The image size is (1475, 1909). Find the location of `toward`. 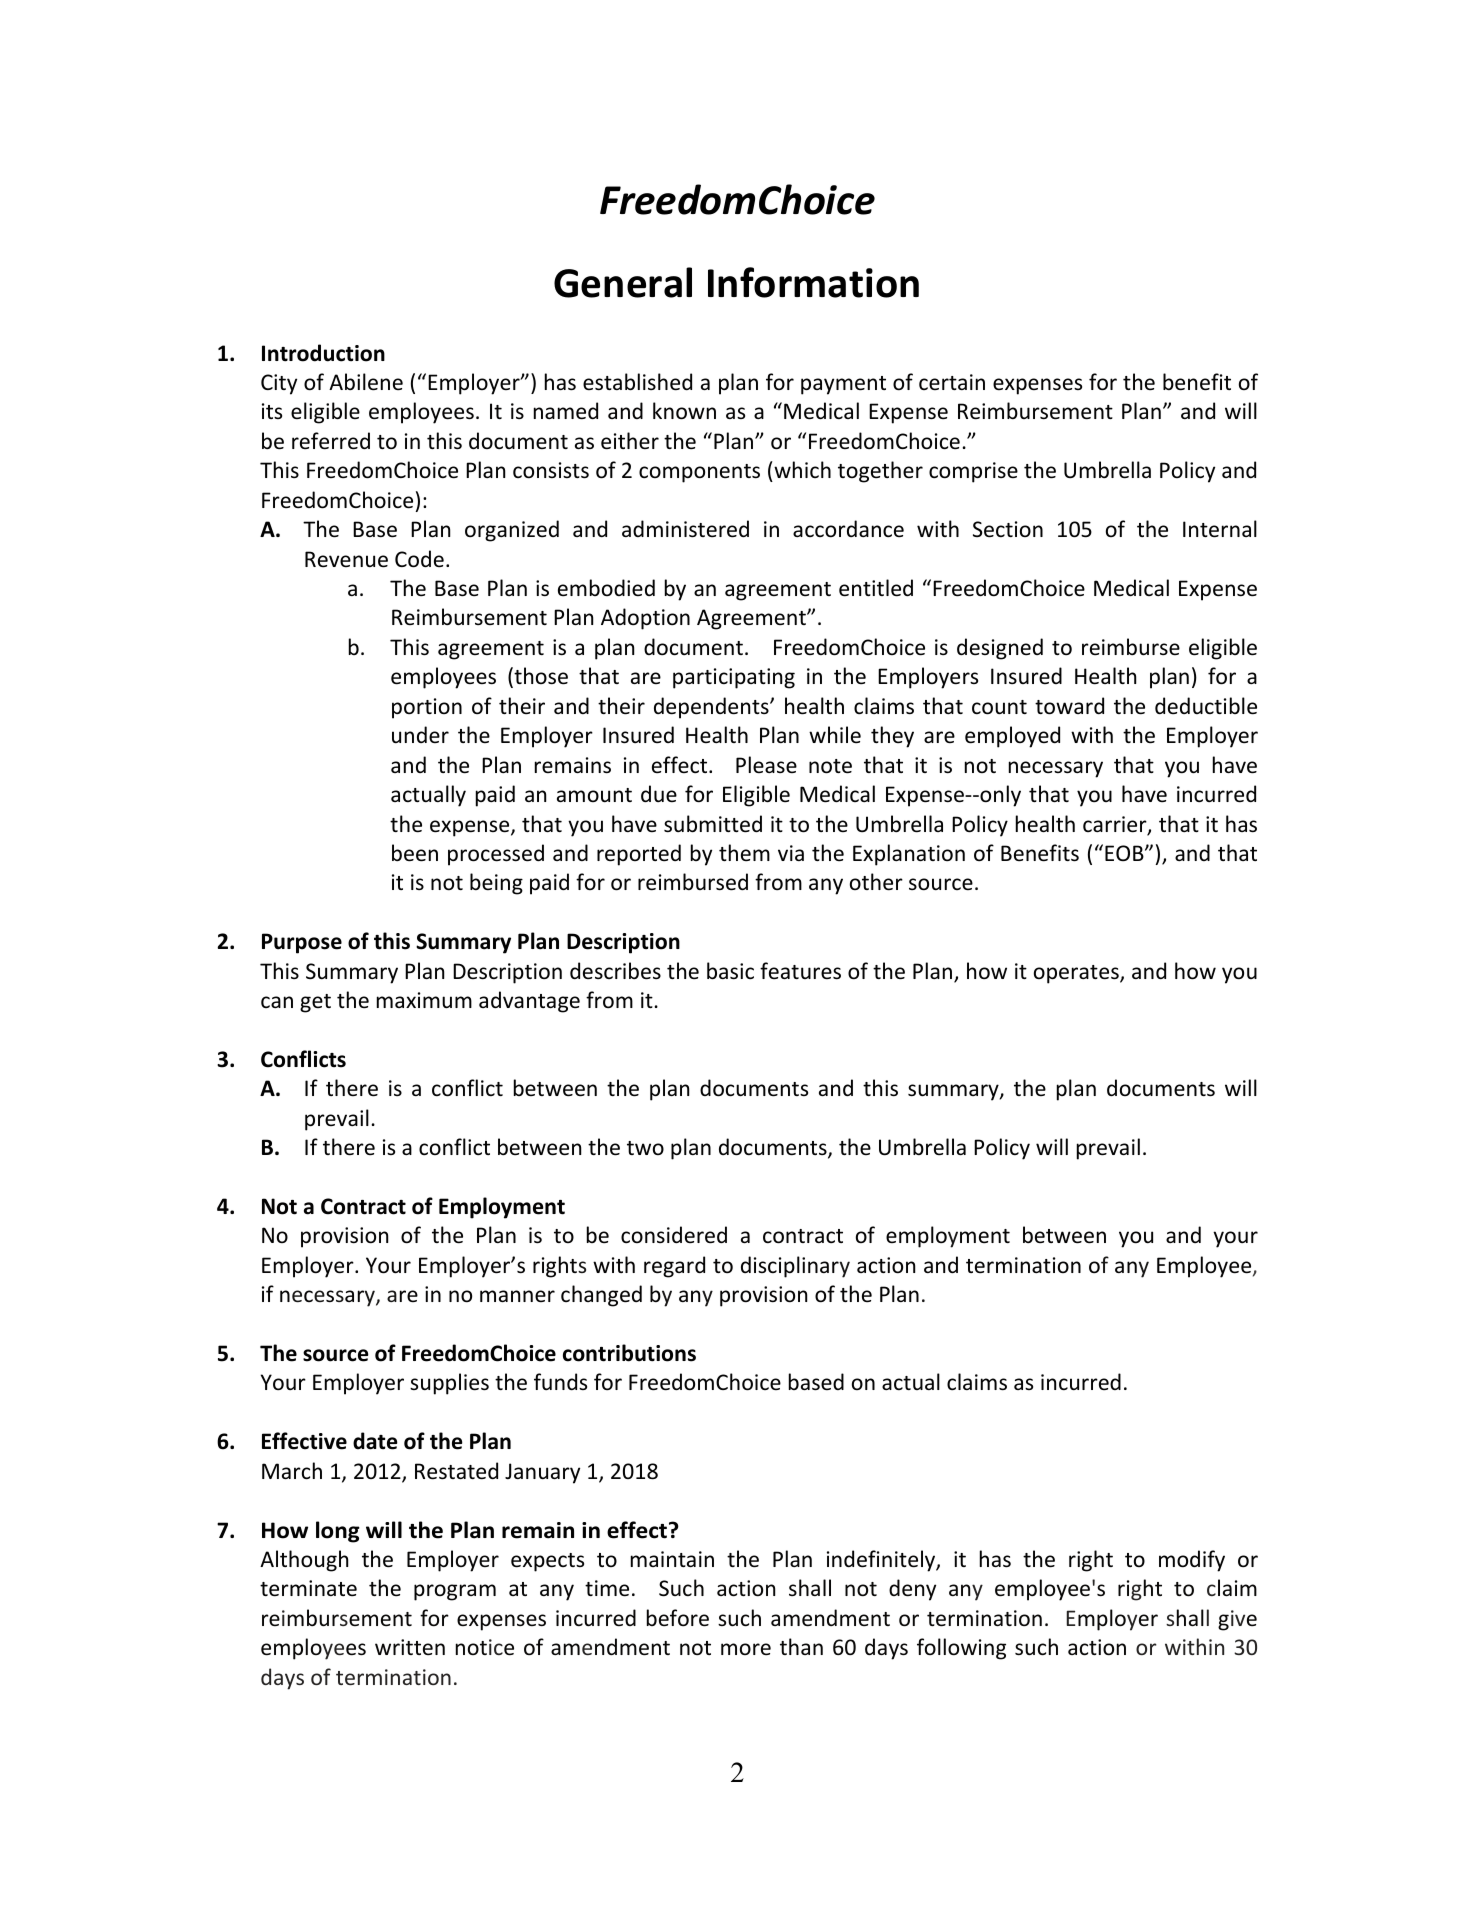

toward is located at coordinates (1069, 706).
